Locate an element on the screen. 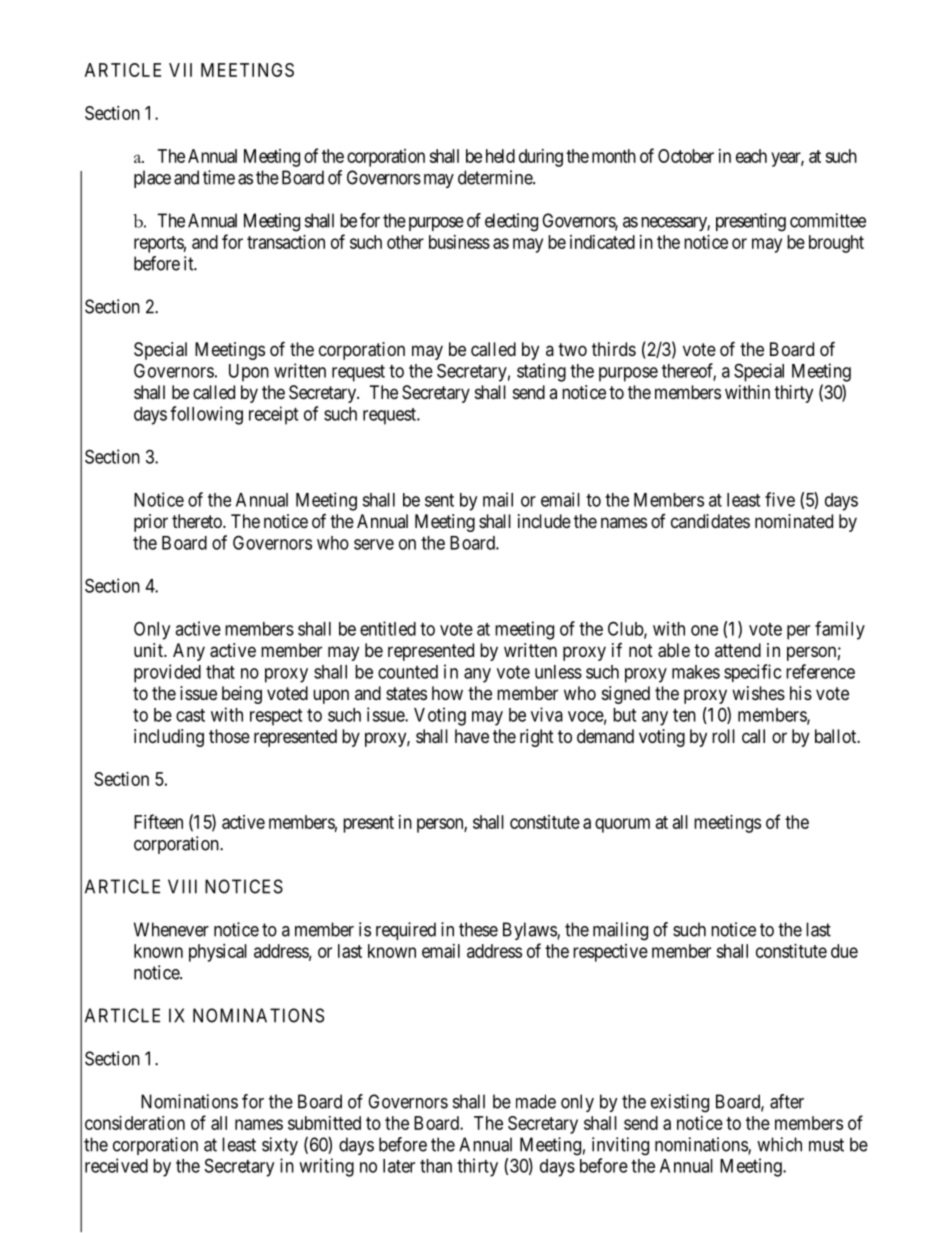 This screenshot has width=952, height=1233. how is located at coordinates (447, 693).
